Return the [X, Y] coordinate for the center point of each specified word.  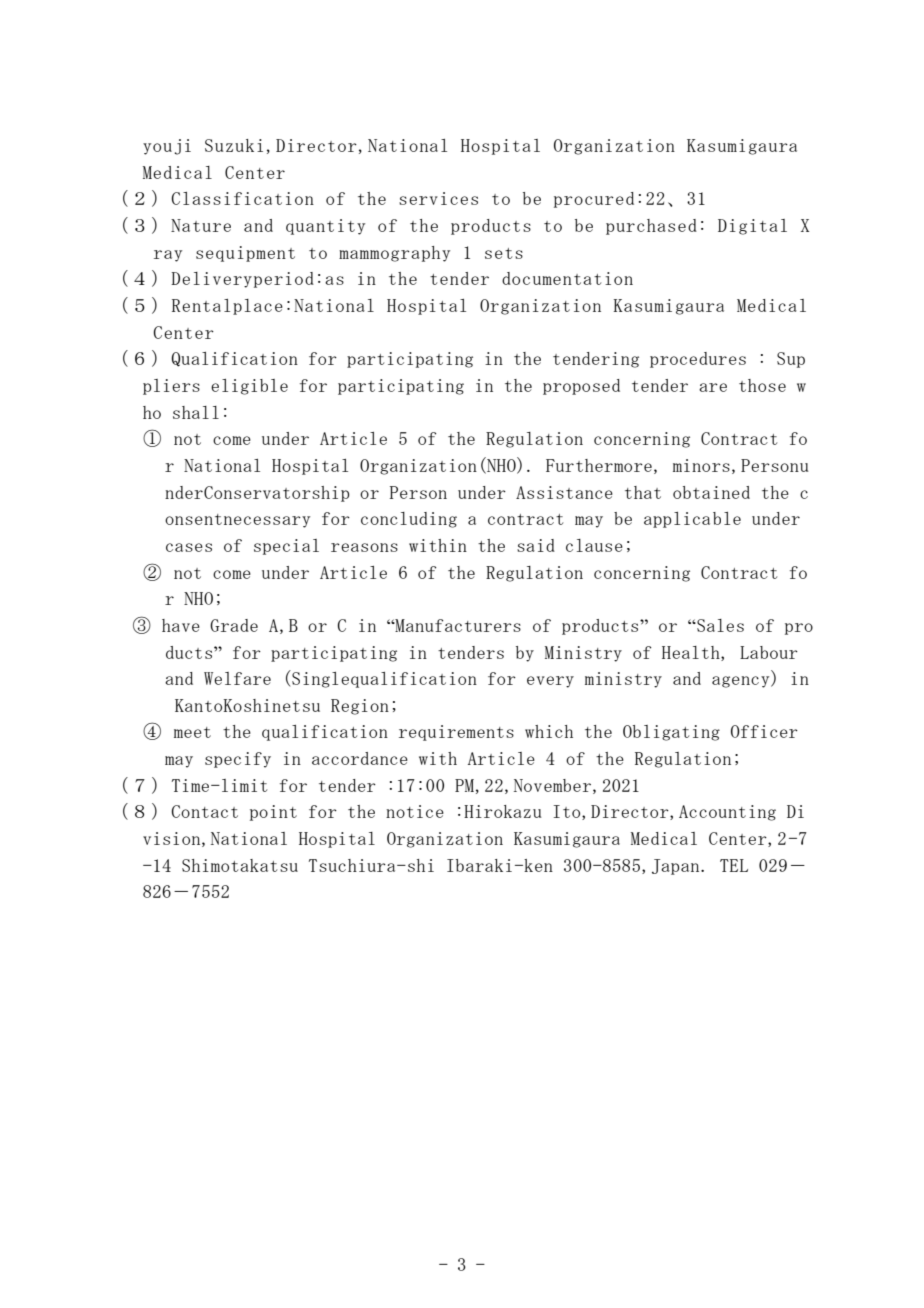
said [536, 545]
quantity [325, 227]
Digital [752, 227]
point [273, 813]
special [286, 547]
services [438, 198]
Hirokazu [503, 811]
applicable [692, 520]
